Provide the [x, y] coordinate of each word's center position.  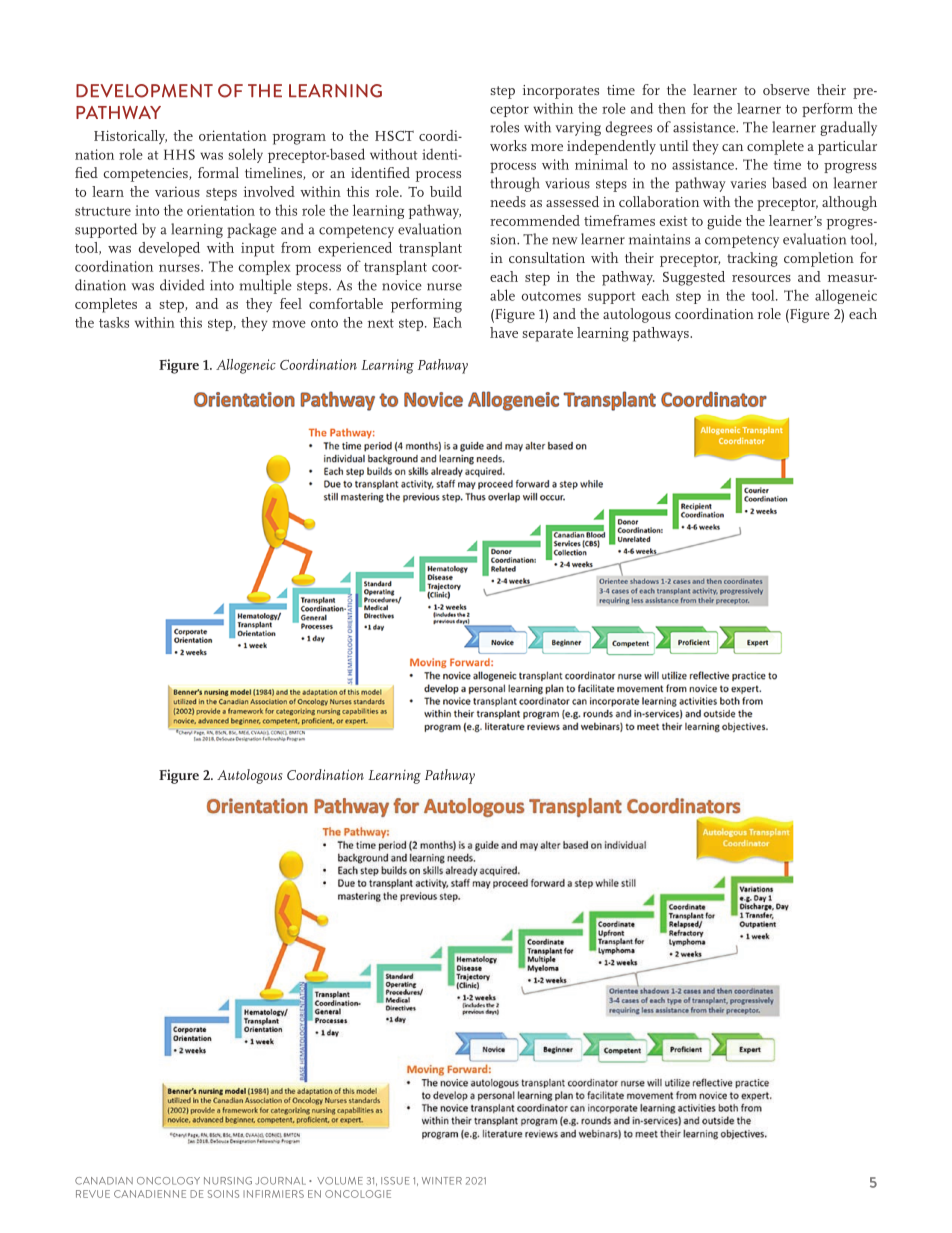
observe [786, 89]
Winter [442, 1181]
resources [761, 278]
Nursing [228, 1181]
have [504, 332]
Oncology [168, 1181]
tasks [114, 322]
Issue [395, 1181]
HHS [179, 154]
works [508, 145]
